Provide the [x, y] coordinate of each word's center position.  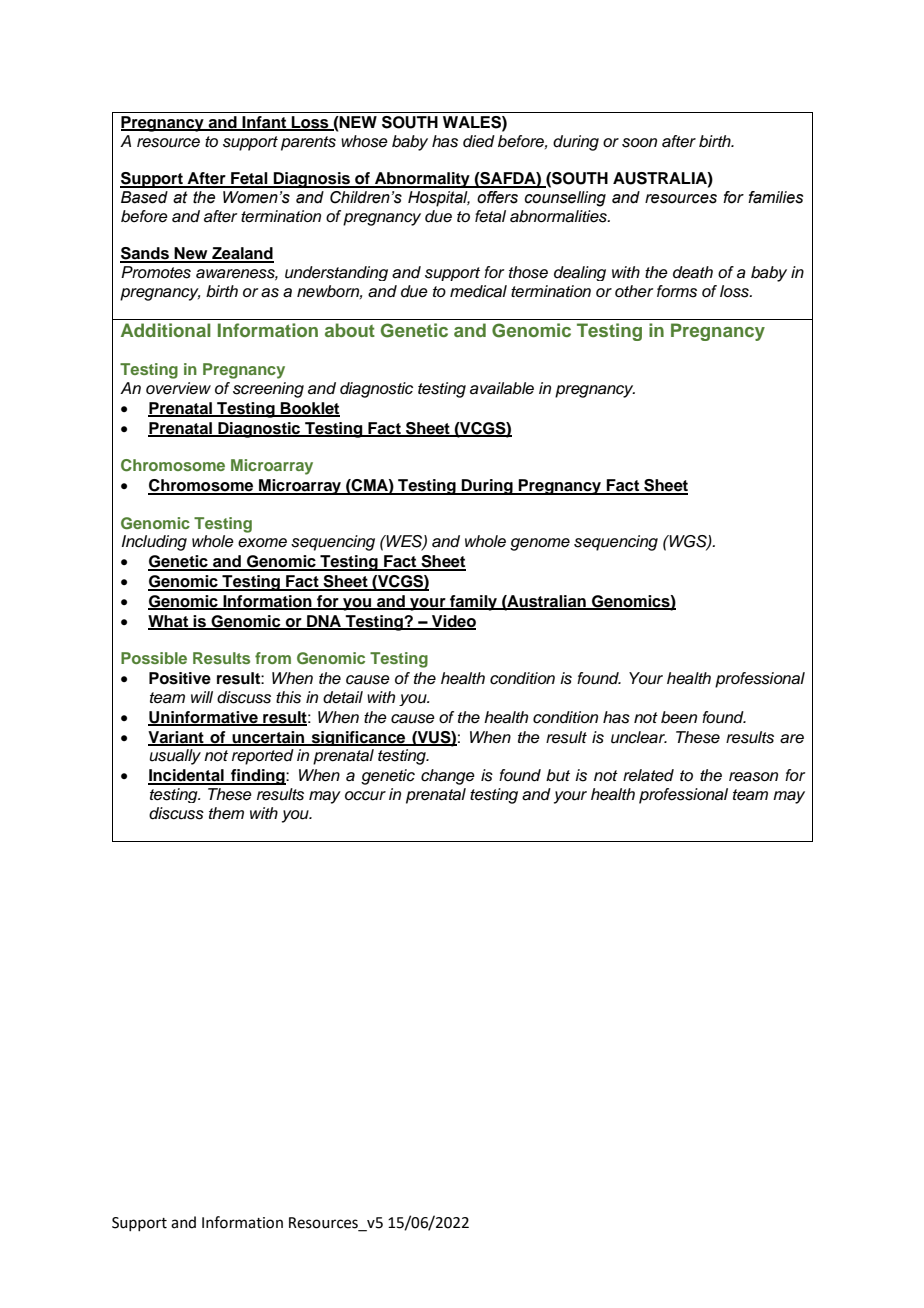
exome [262, 543]
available [502, 388]
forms [677, 291]
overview [178, 388]
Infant [265, 123]
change [448, 777]
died [479, 141]
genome [540, 544]
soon [639, 143]
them [226, 813]
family [473, 603]
